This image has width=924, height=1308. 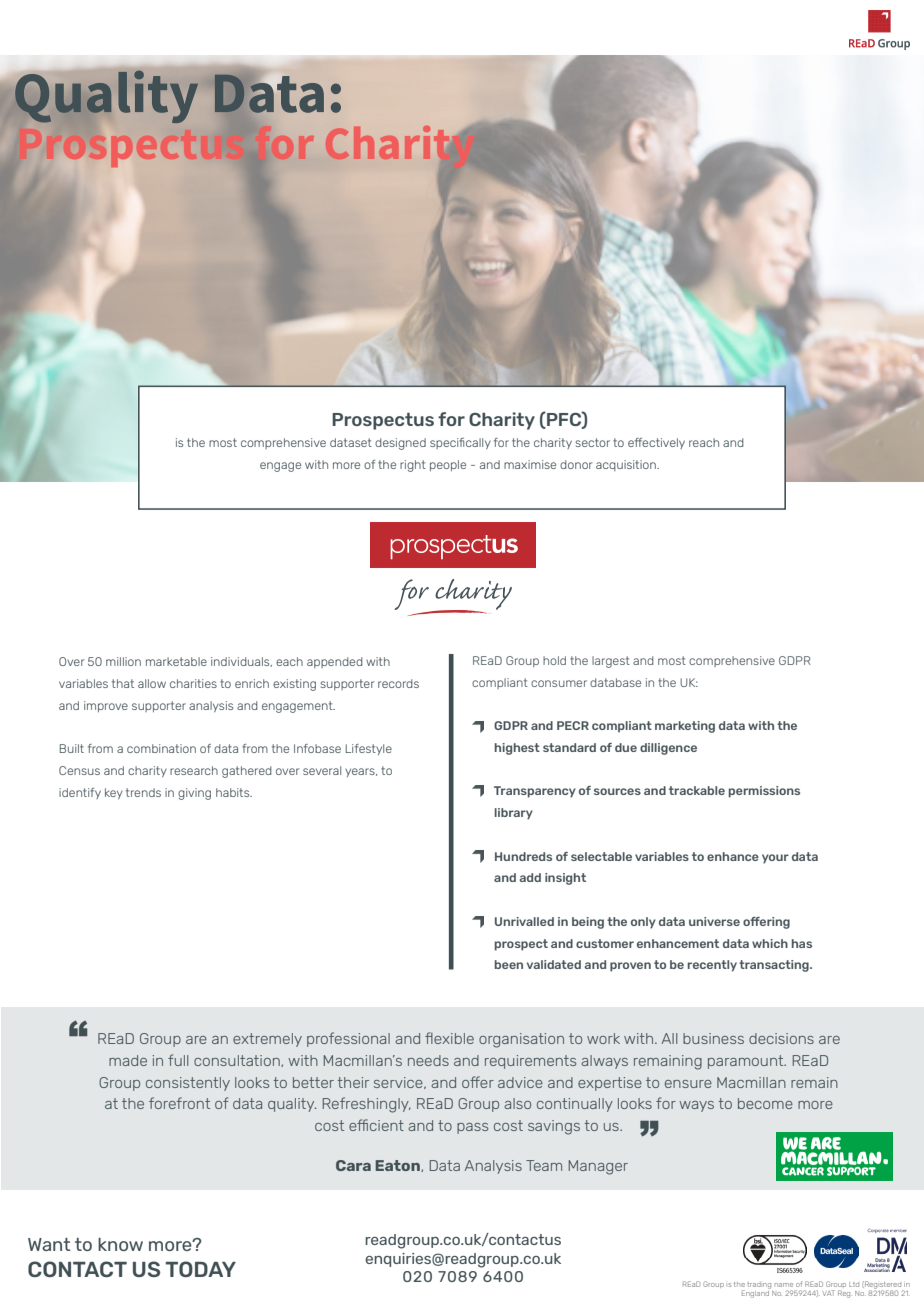 I want to click on your, so click(x=775, y=859).
